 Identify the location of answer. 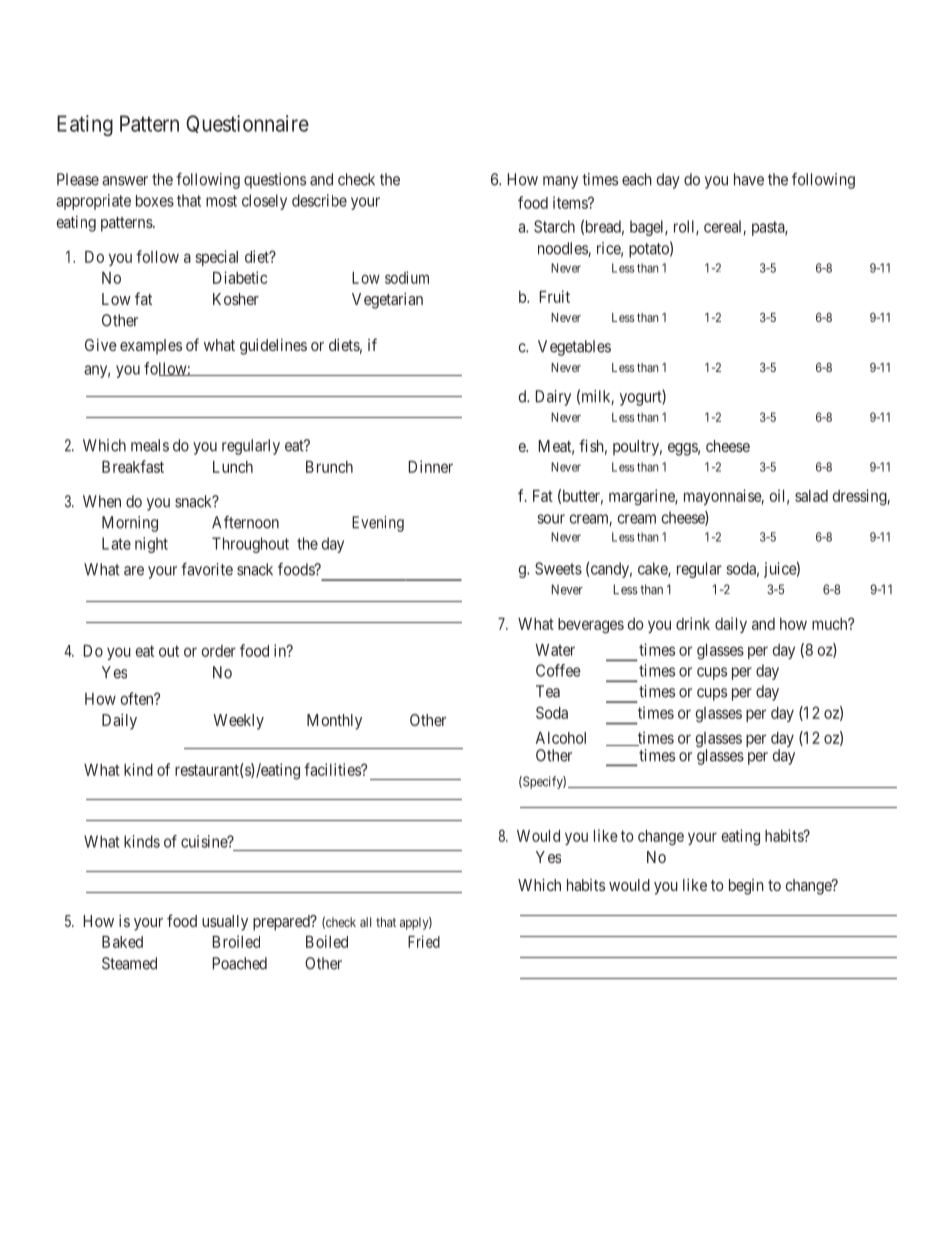
(125, 181).
